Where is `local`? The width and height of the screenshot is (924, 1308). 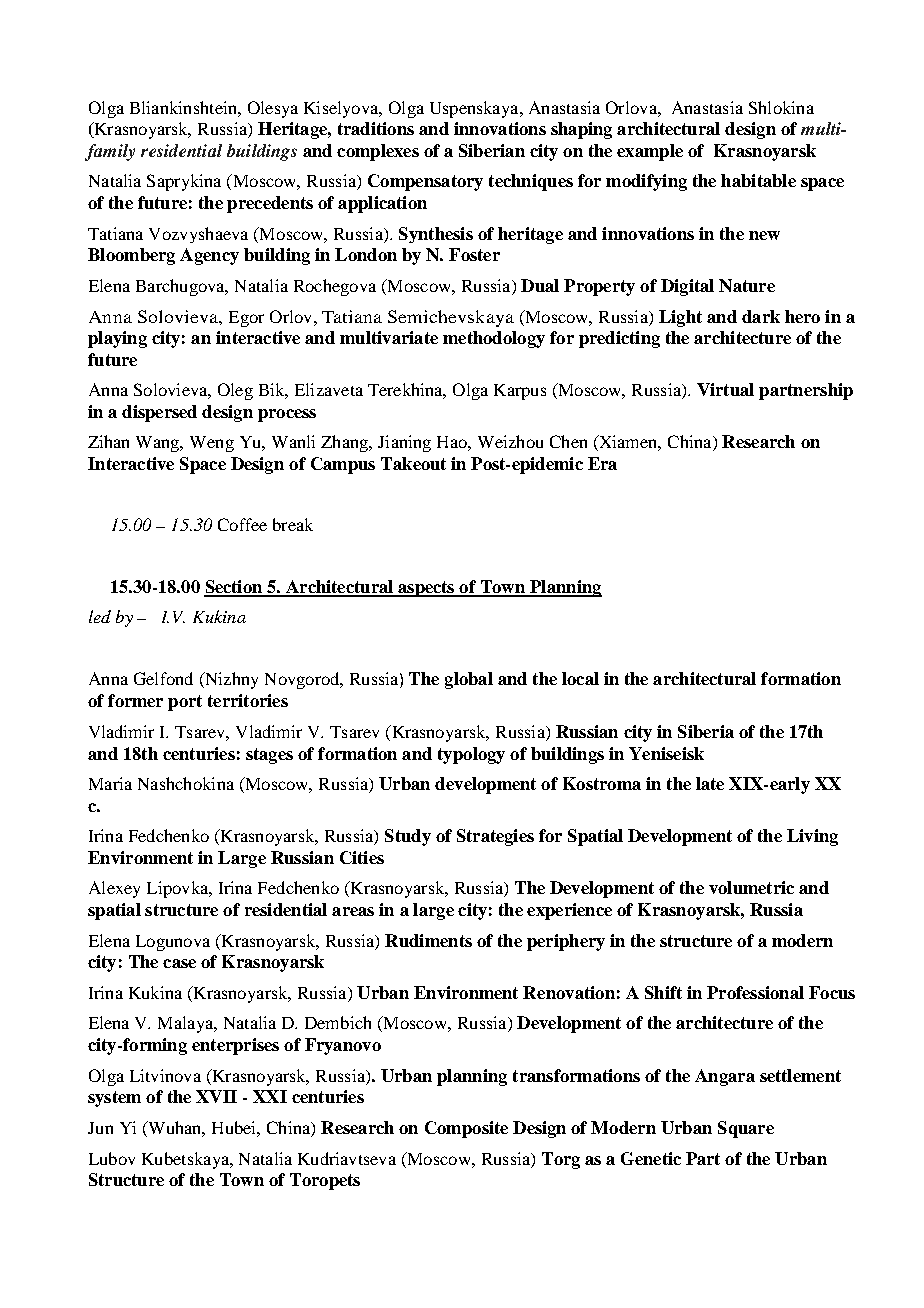
local is located at coordinates (580, 678).
